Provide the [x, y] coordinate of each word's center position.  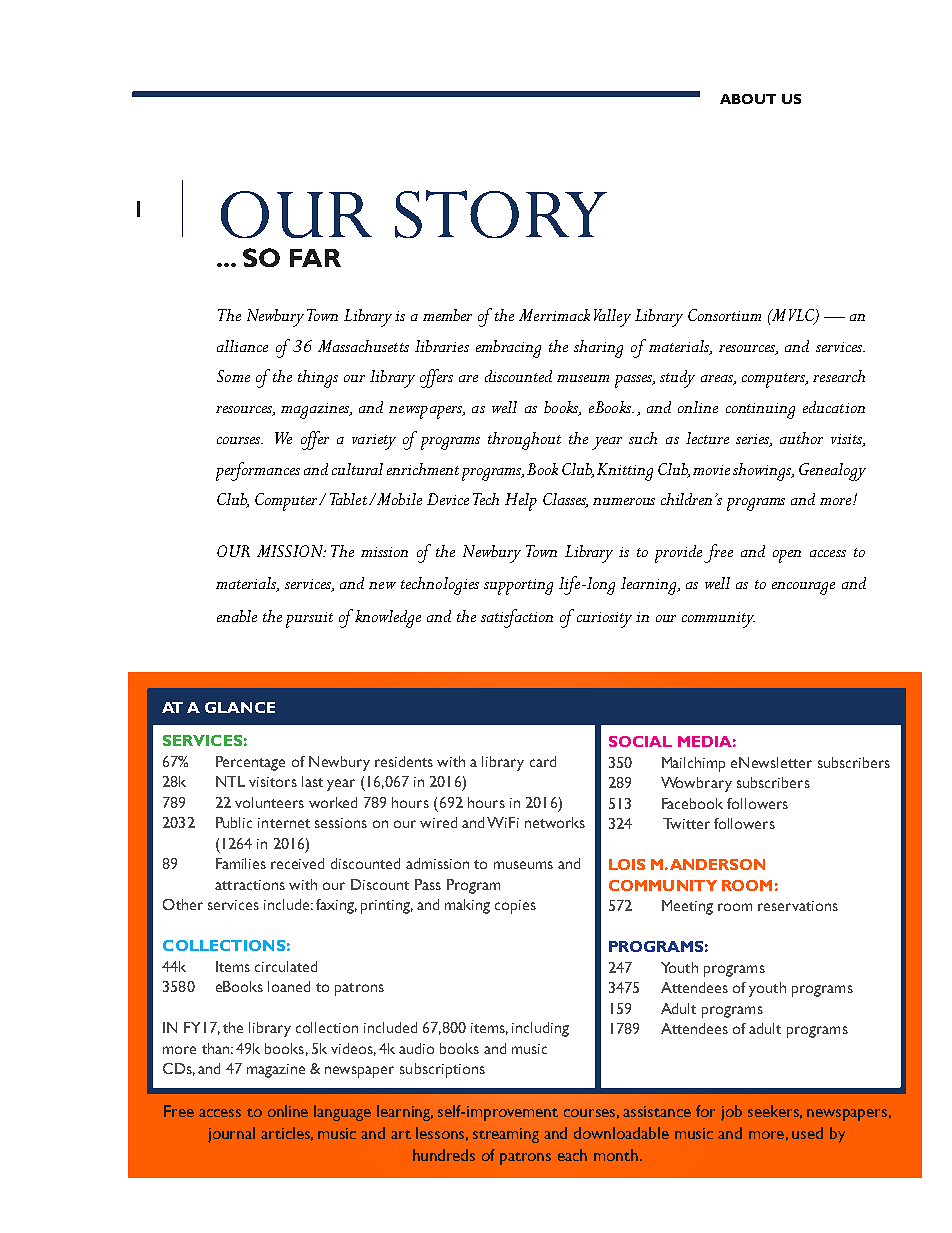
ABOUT [748, 99]
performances [258, 471]
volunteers [269, 802]
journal [231, 1135]
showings [763, 472]
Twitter [686, 823]
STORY [501, 214]
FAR [315, 258]
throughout [524, 441]
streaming [506, 1135]
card [543, 761]
